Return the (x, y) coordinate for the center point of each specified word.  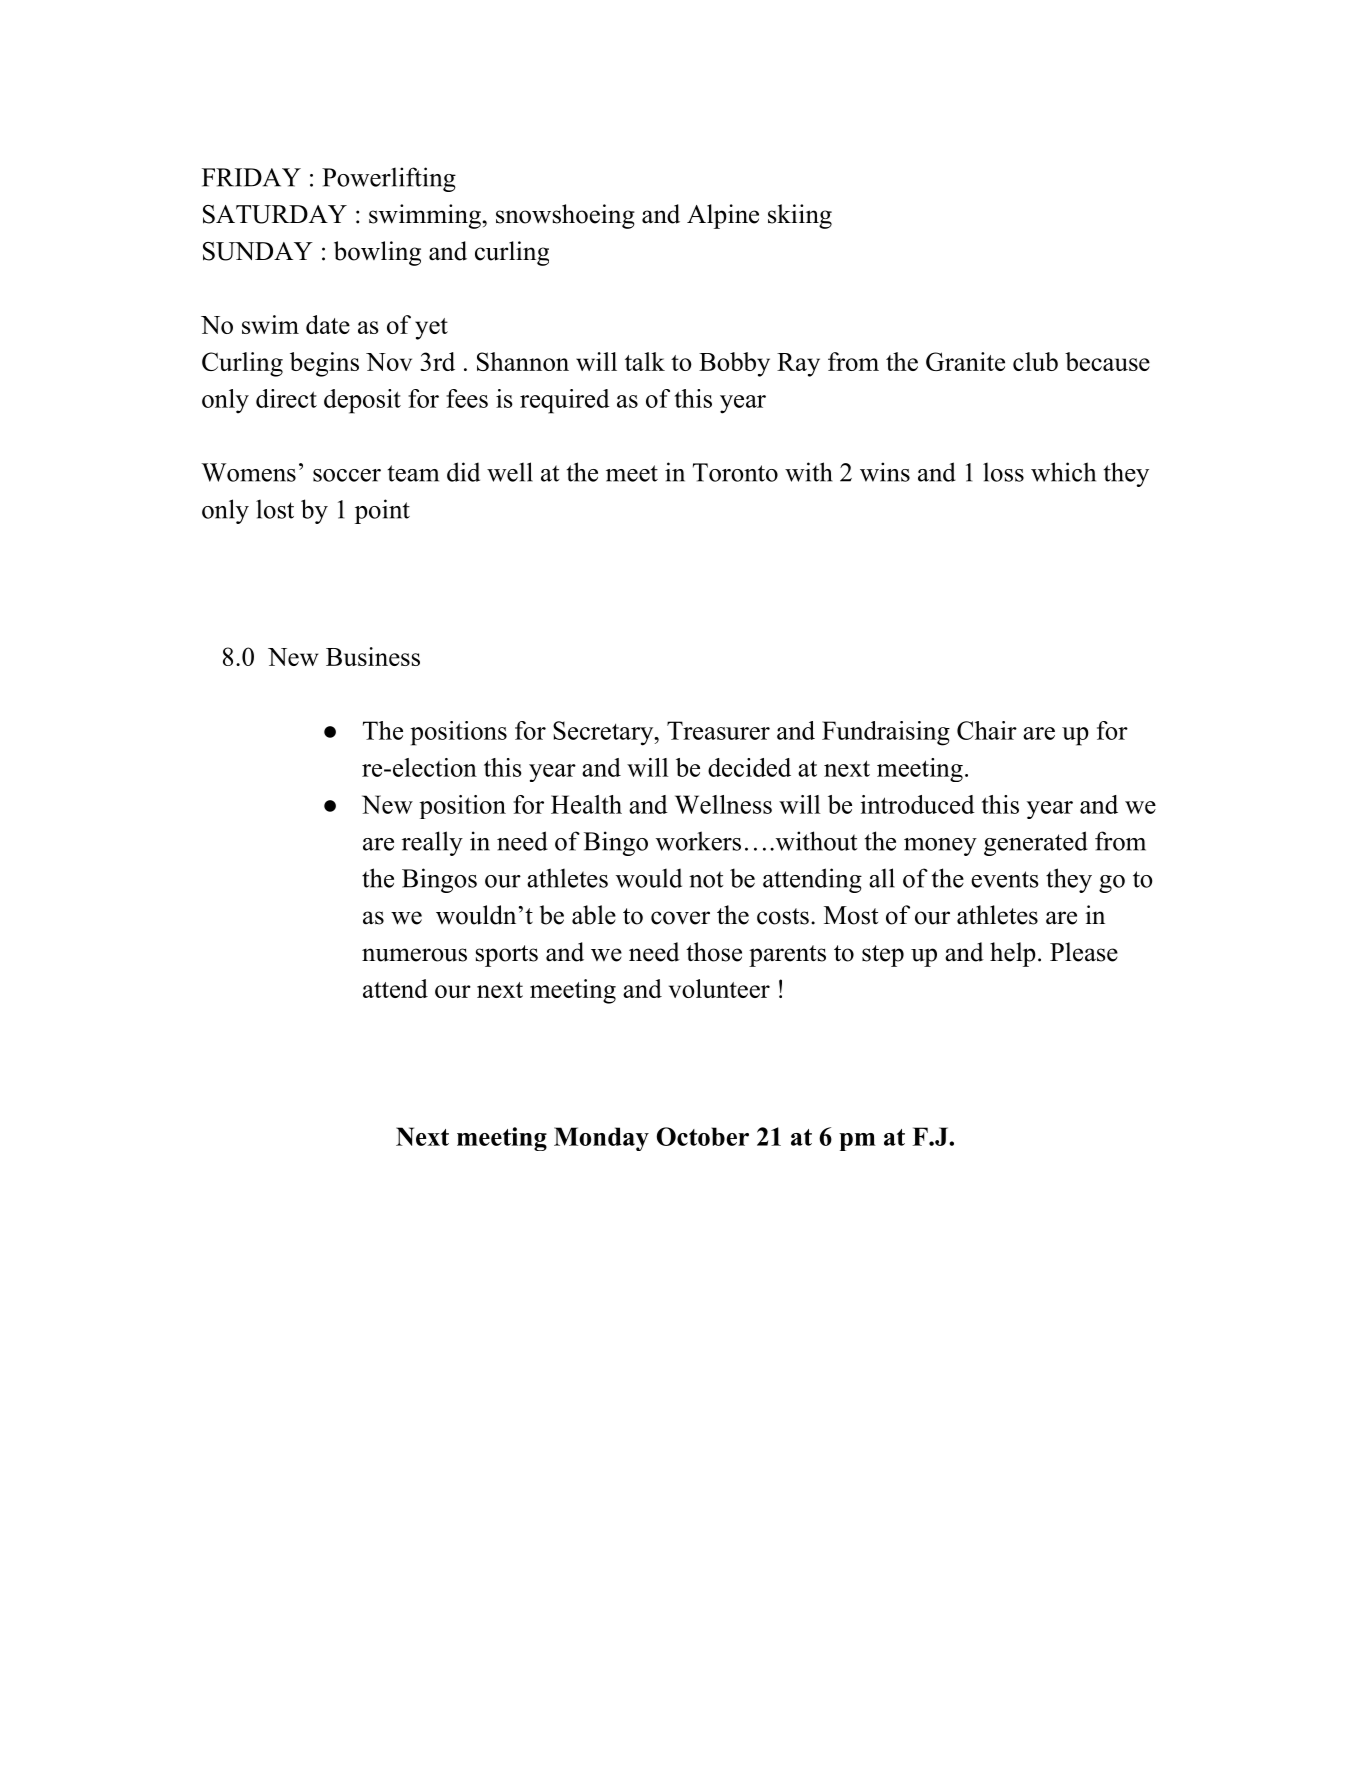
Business (373, 656)
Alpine (723, 216)
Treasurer (718, 730)
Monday (601, 1139)
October (703, 1136)
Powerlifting (389, 179)
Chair (987, 730)
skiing (800, 216)
